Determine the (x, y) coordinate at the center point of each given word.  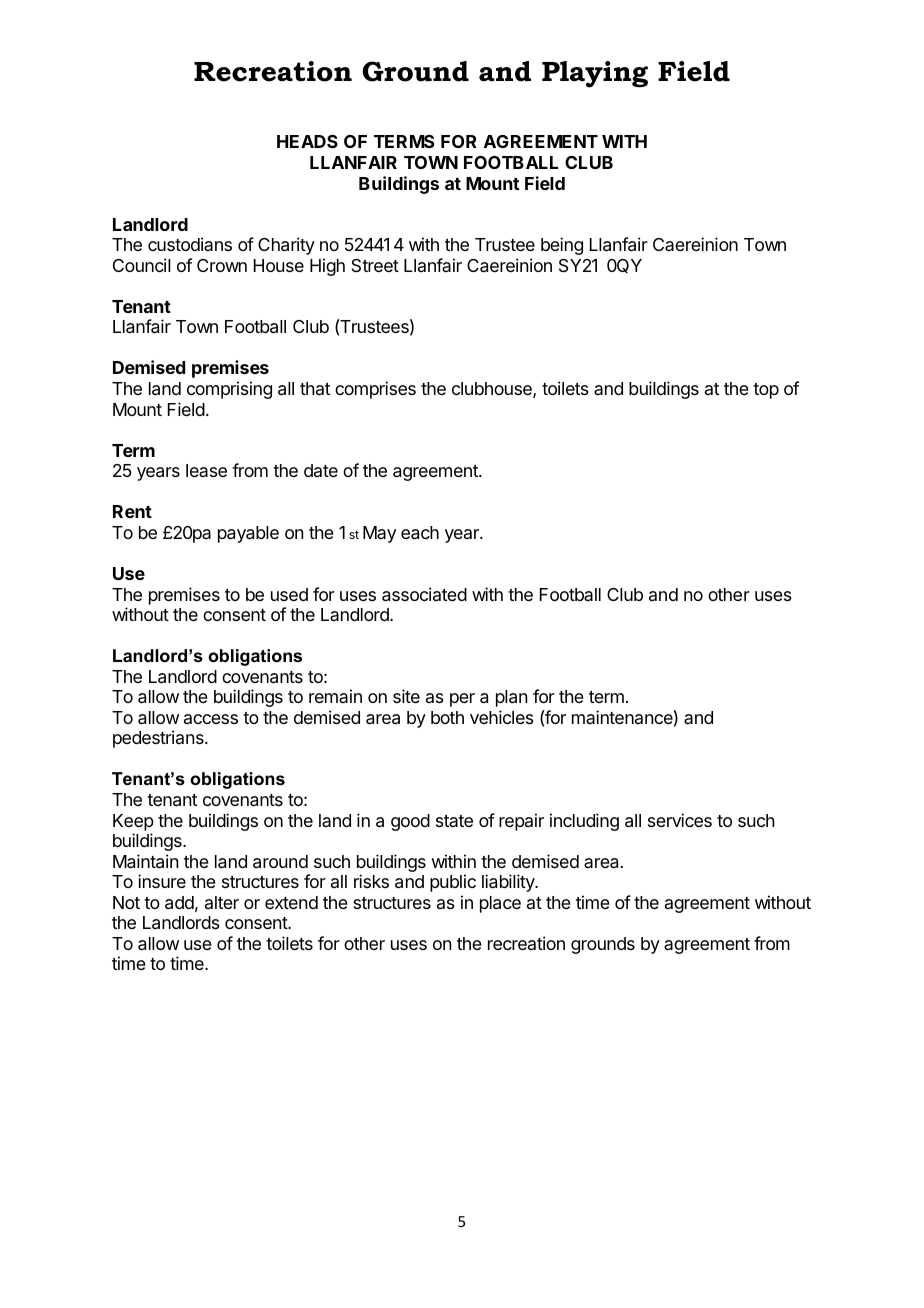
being (562, 246)
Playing (595, 74)
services (680, 820)
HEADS (307, 141)
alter (222, 902)
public (453, 883)
